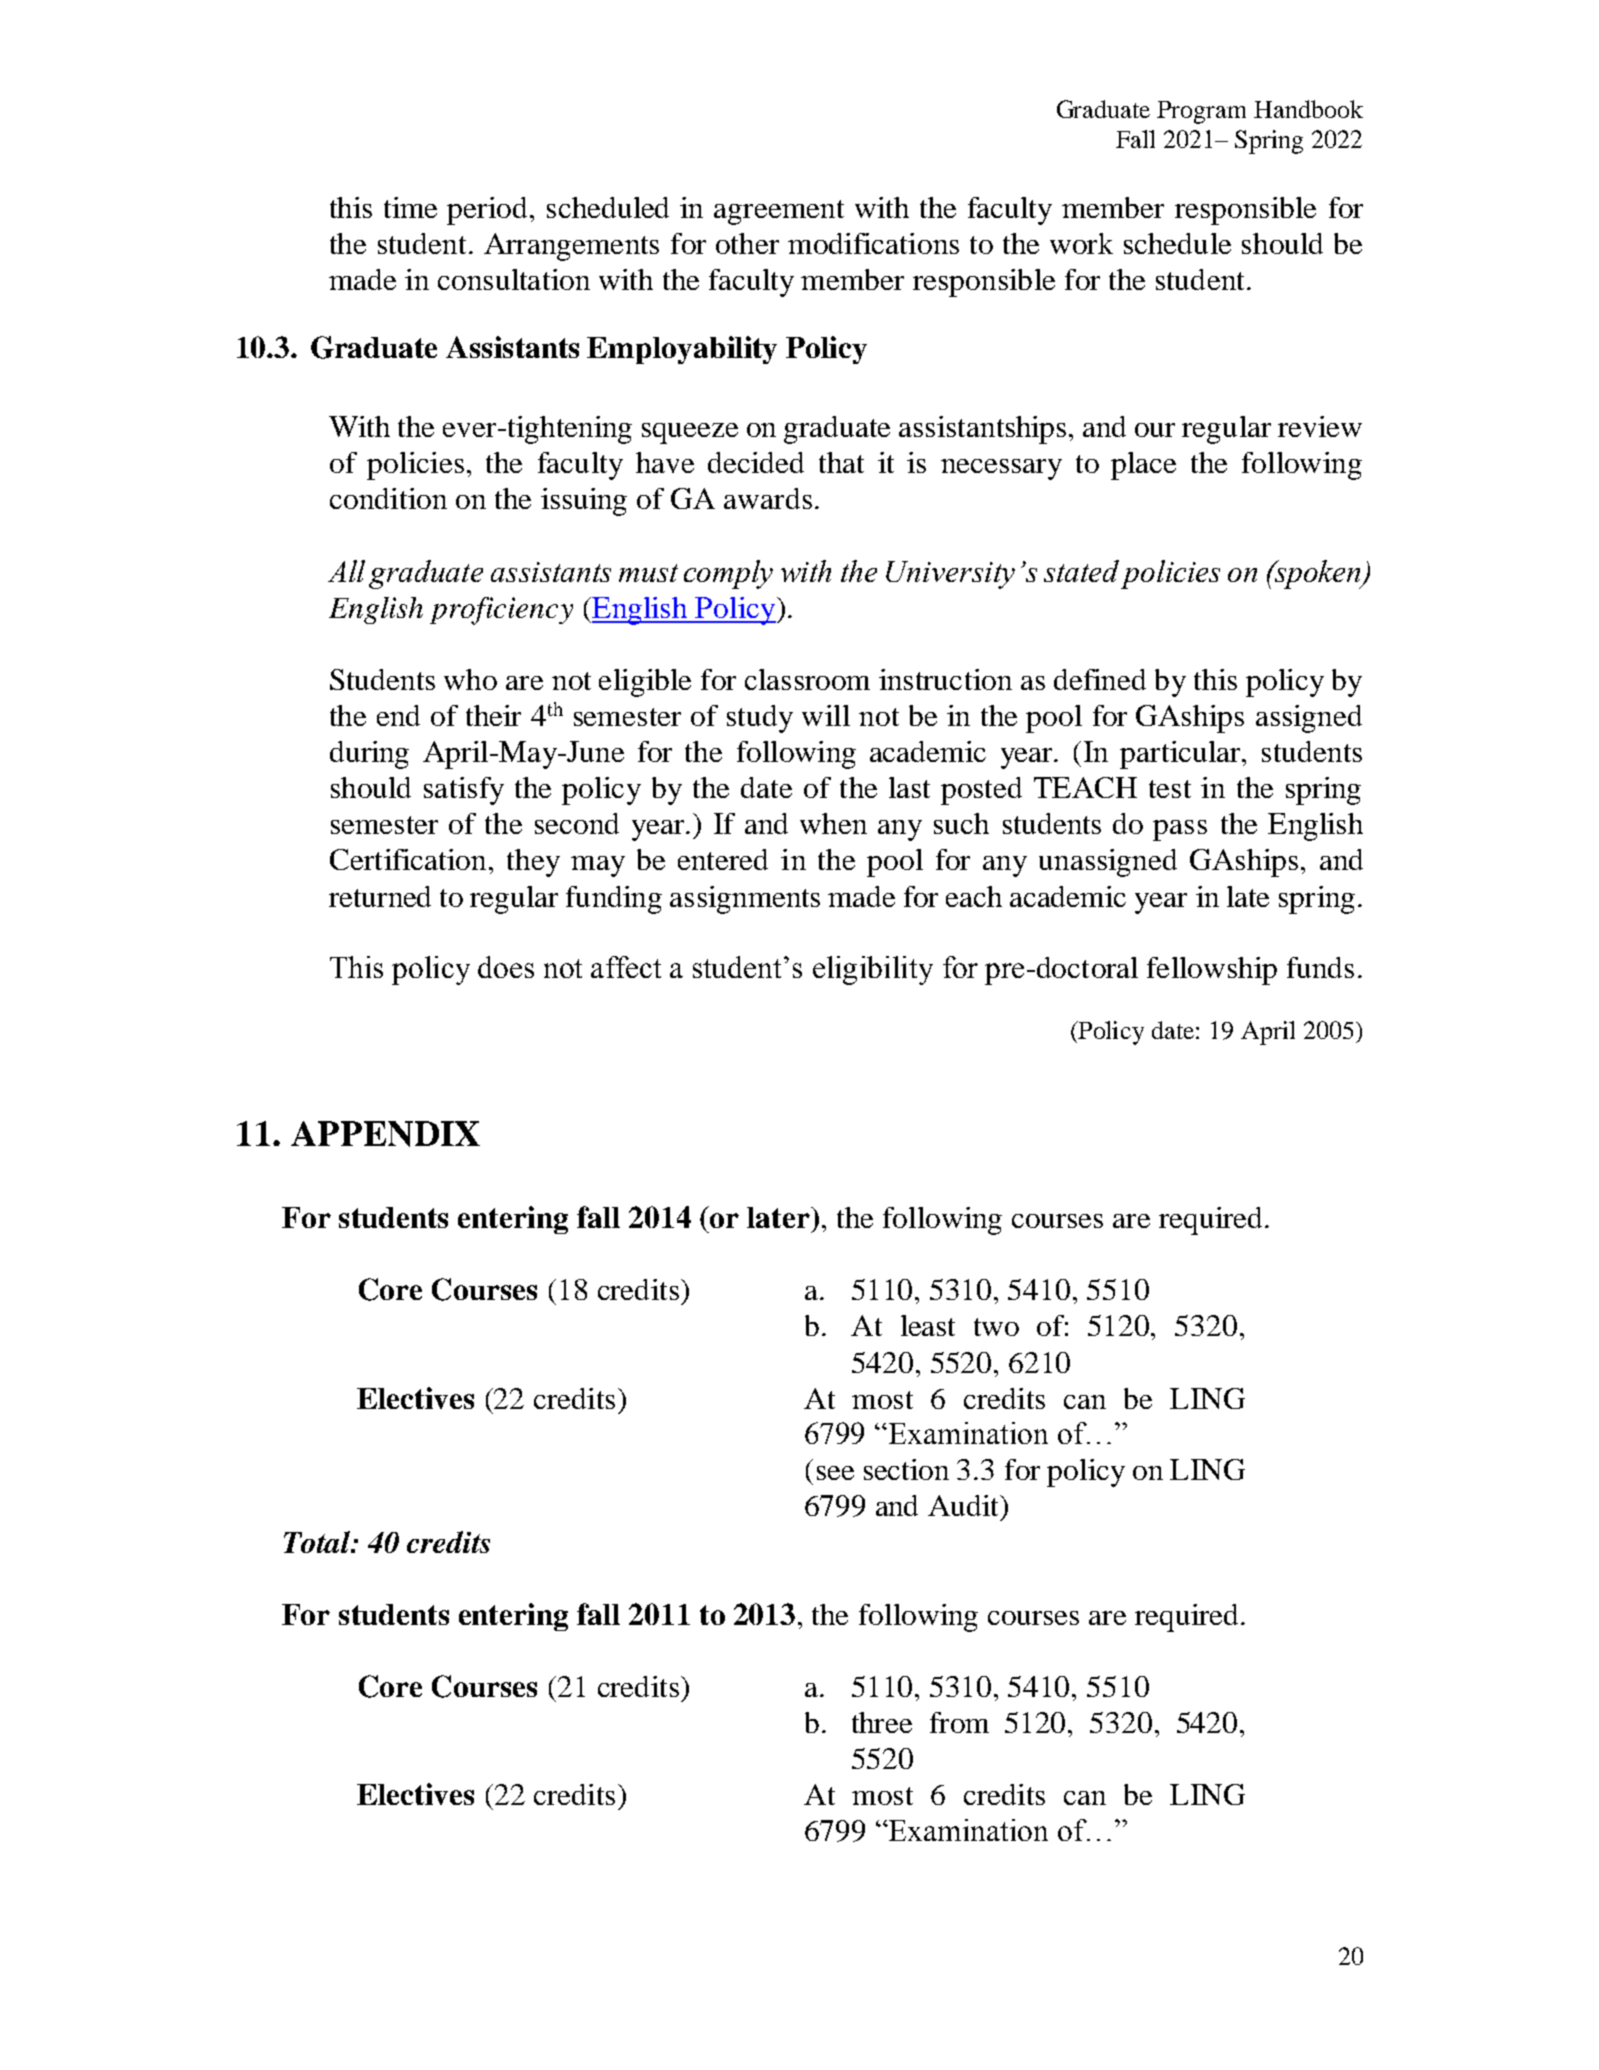 The width and height of the screenshot is (1599, 2070). Describe the element at coordinates (807, 679) in the screenshot. I see `classroom` at that location.
